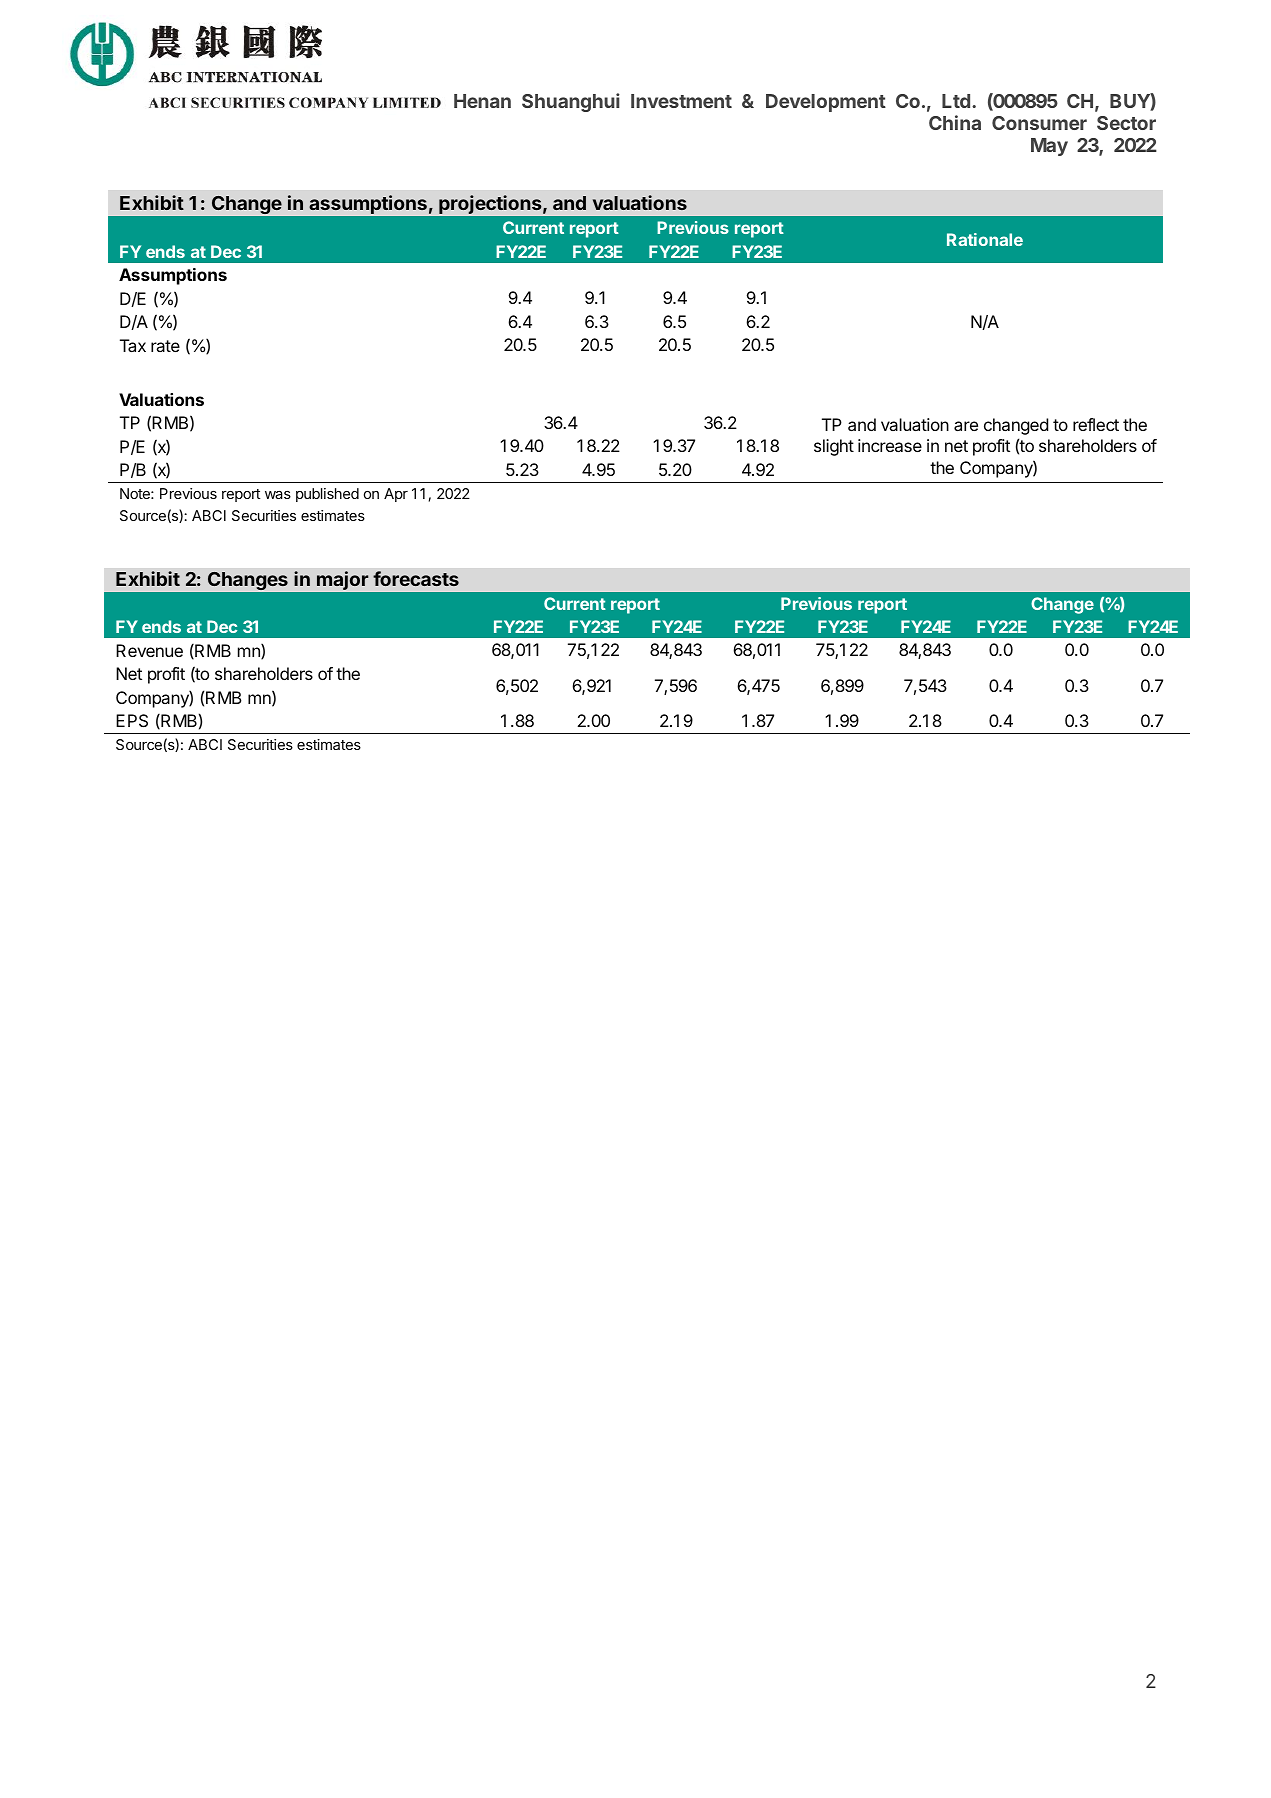 This screenshot has height=1798, width=1271. I want to click on Rationale, so click(985, 239).
